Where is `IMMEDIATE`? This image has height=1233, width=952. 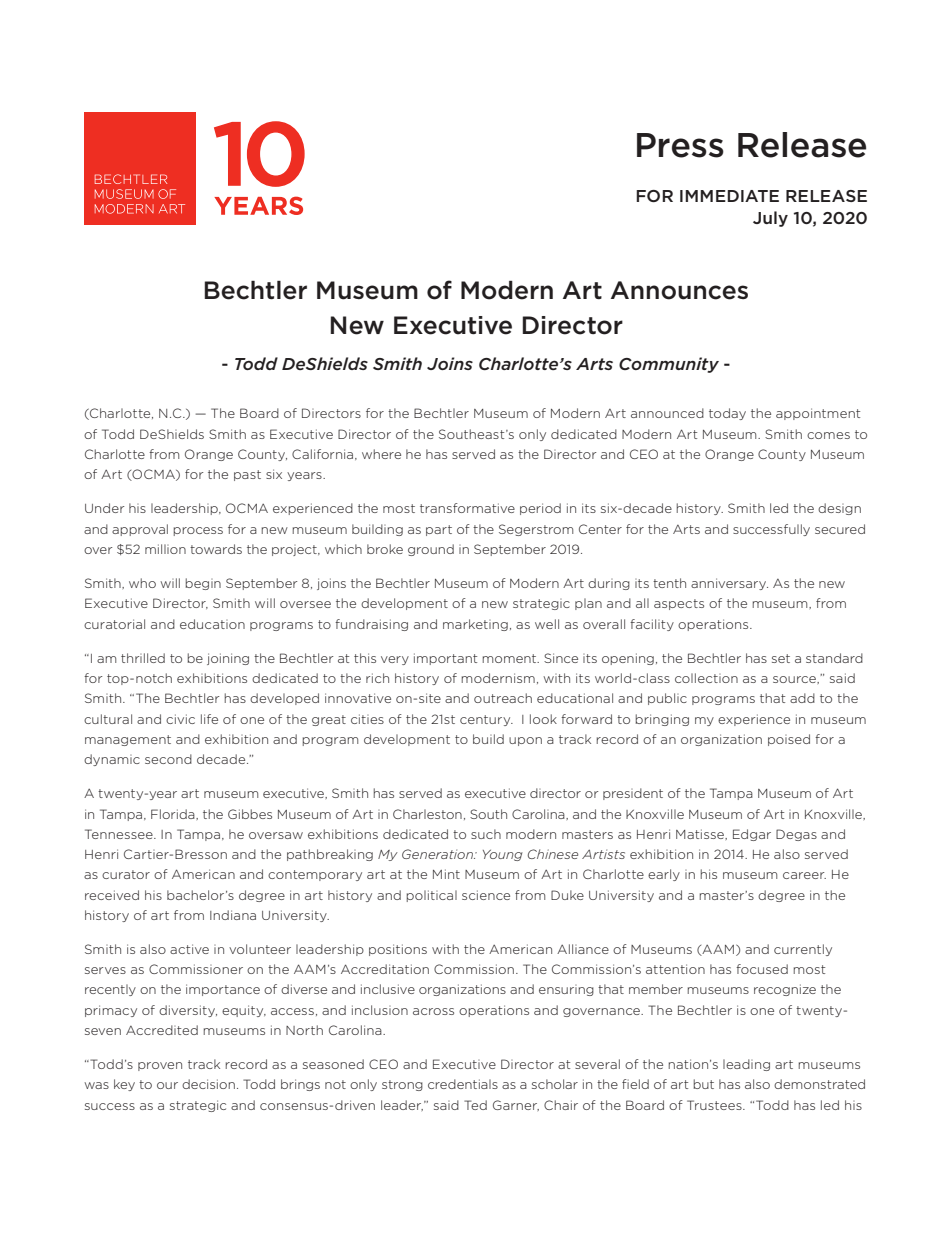 IMMEDIATE is located at coordinates (729, 196).
